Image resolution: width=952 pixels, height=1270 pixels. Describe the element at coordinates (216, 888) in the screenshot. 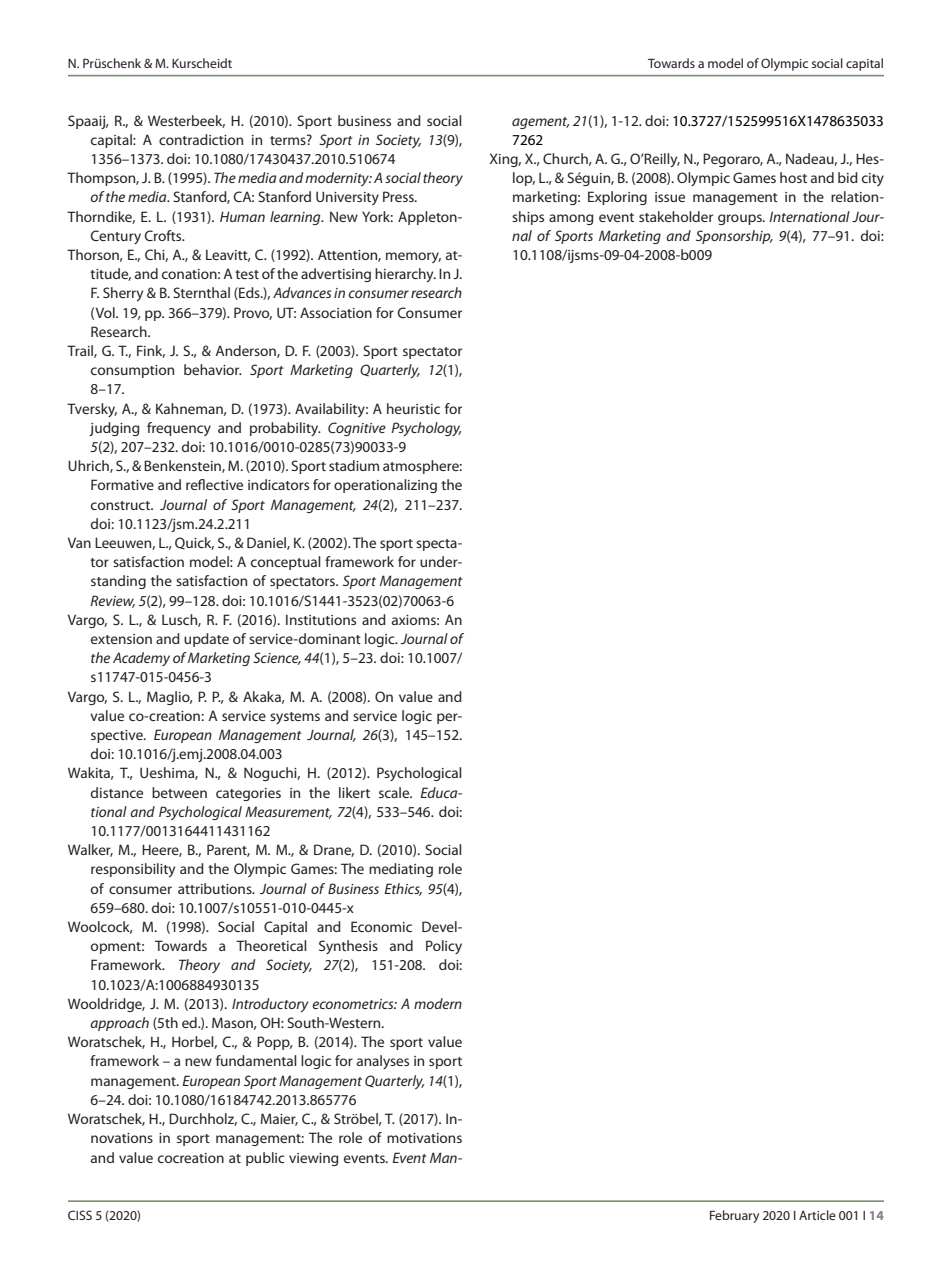

I see `attributions` at that location.
